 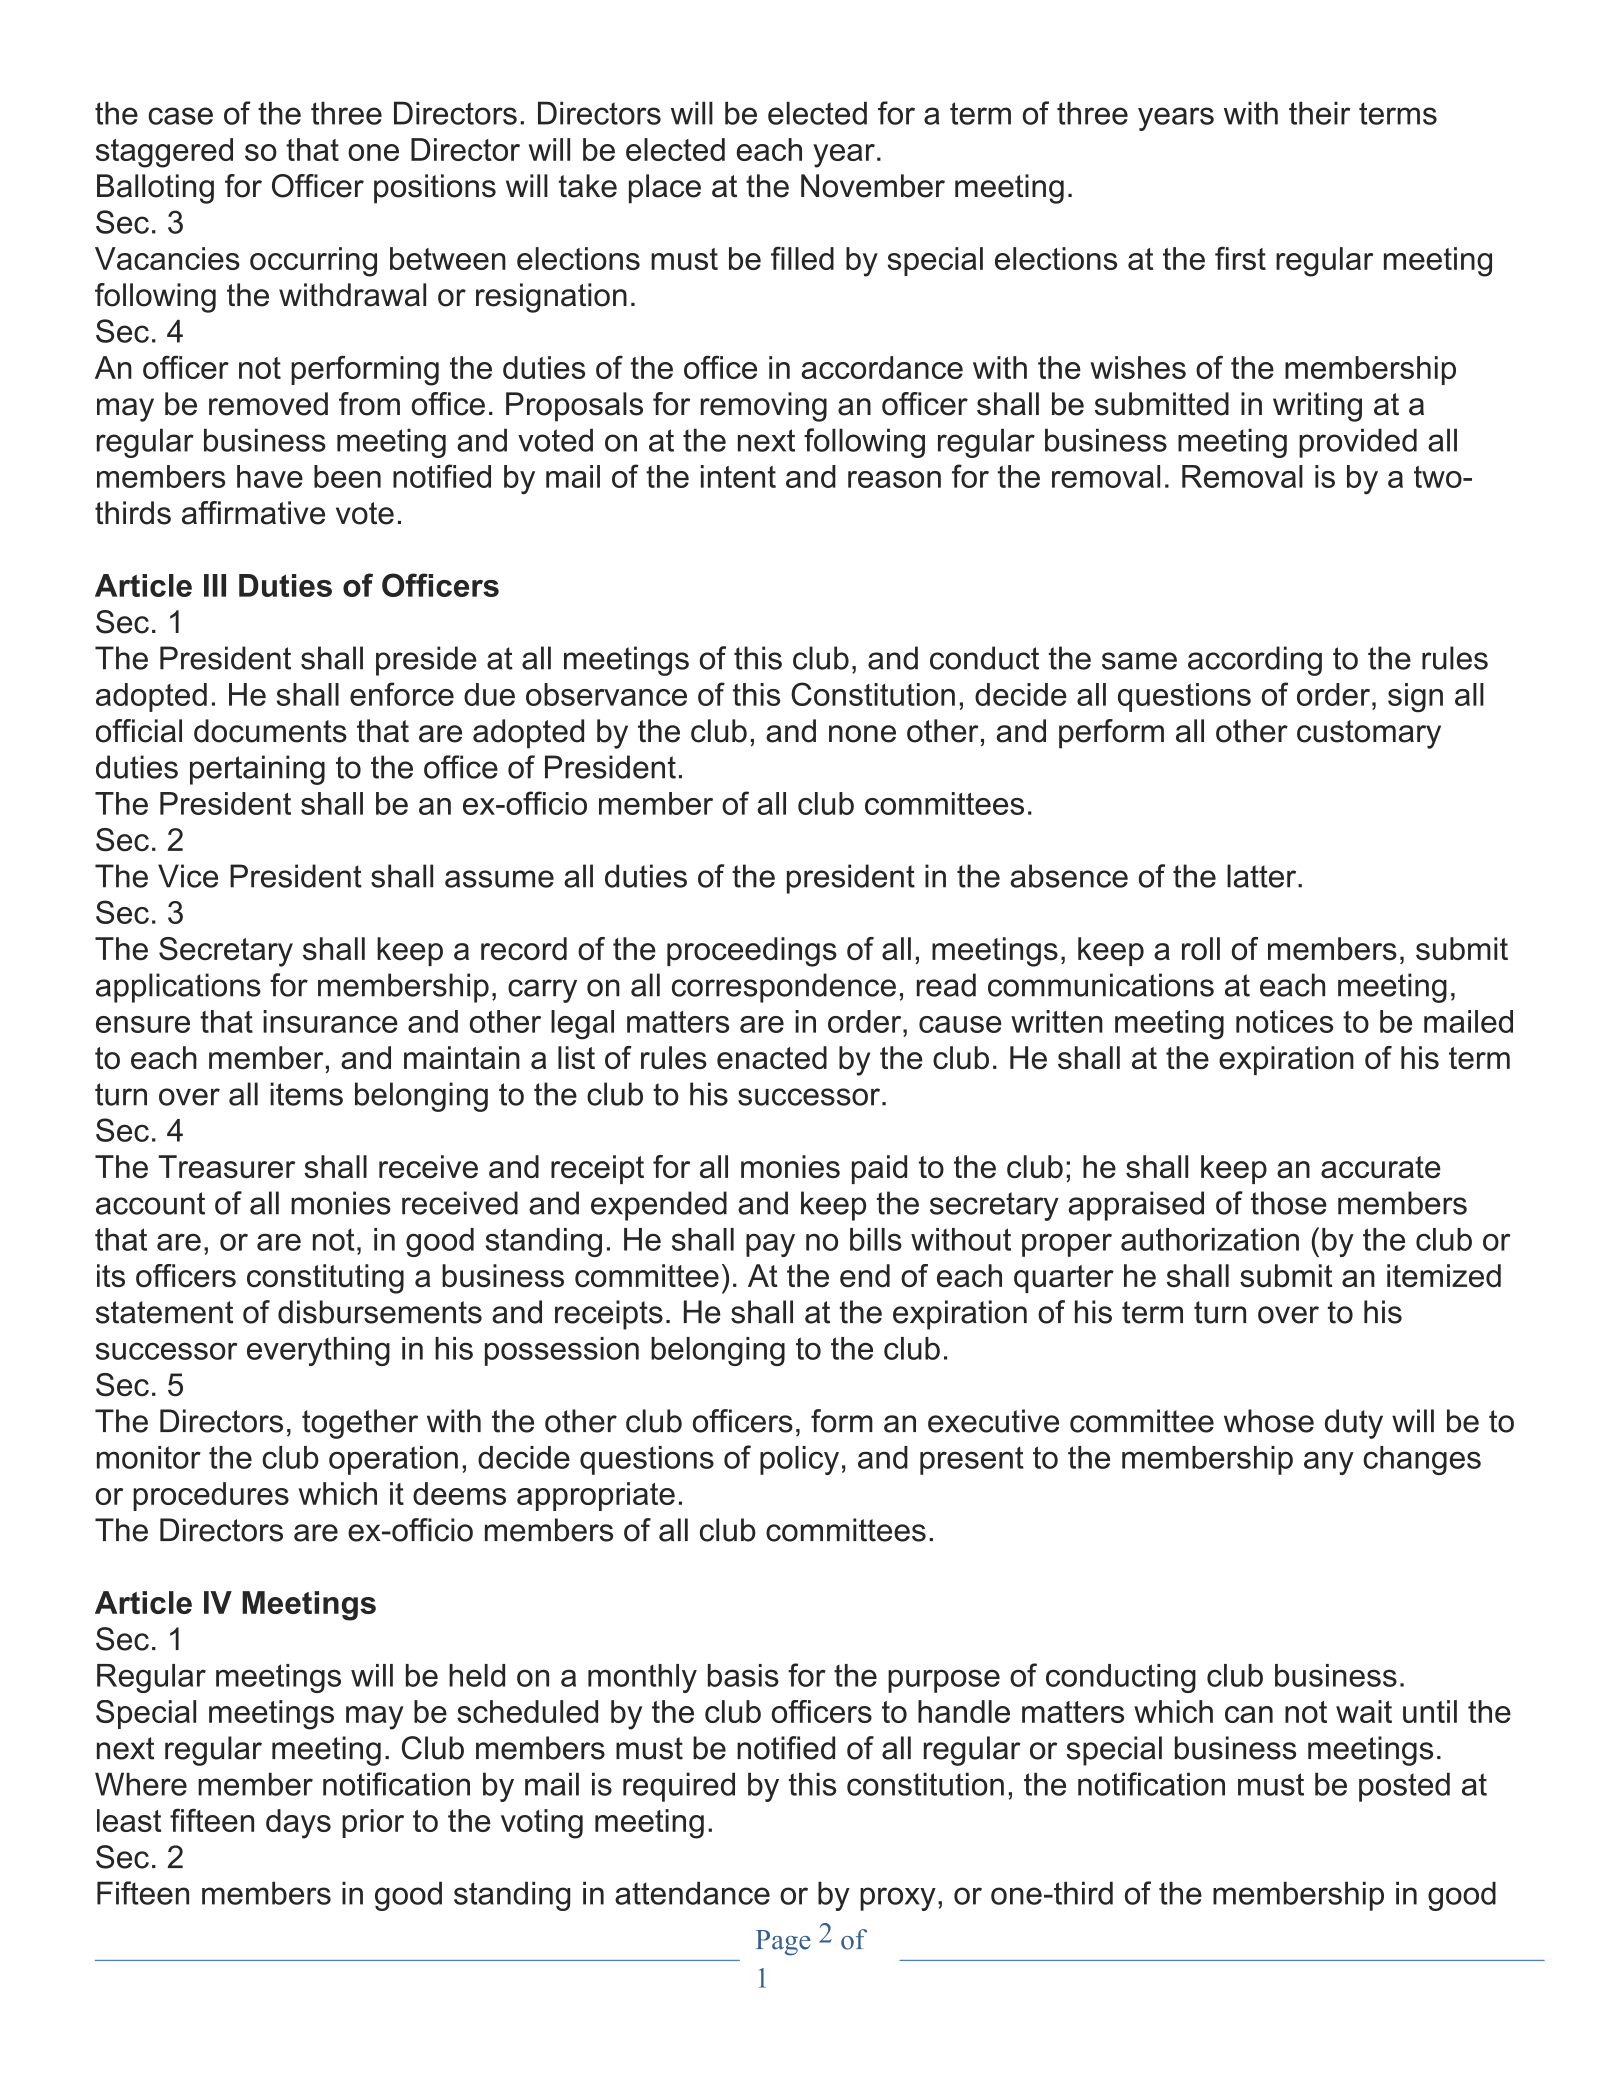 I want to click on days, so click(x=298, y=1824).
